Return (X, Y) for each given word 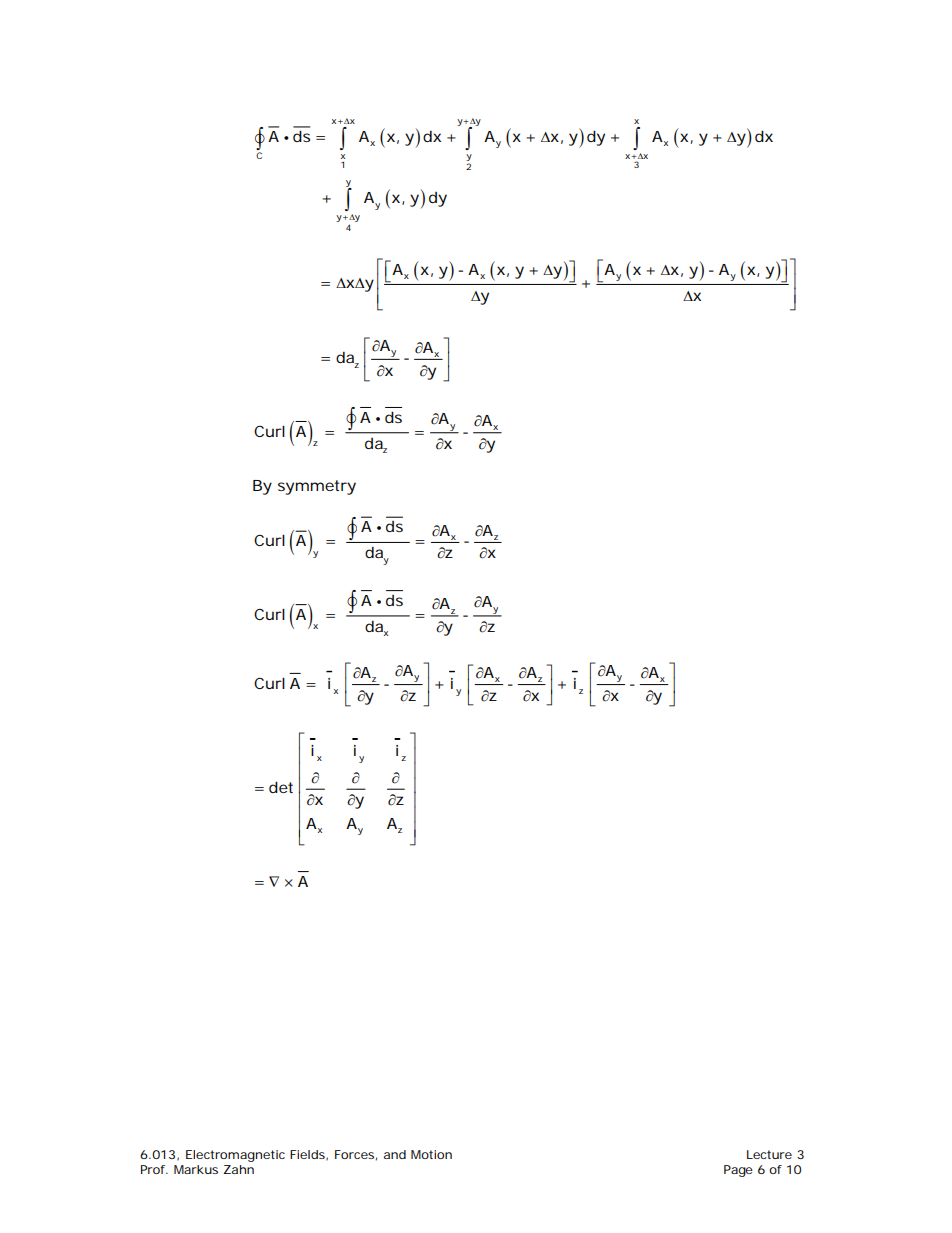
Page (738, 1171)
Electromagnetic (235, 1156)
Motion (431, 1154)
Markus (196, 1169)
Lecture (769, 1154)
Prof (154, 1169)
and (395, 1154)
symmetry (317, 487)
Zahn (238, 1169)
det (281, 787)
